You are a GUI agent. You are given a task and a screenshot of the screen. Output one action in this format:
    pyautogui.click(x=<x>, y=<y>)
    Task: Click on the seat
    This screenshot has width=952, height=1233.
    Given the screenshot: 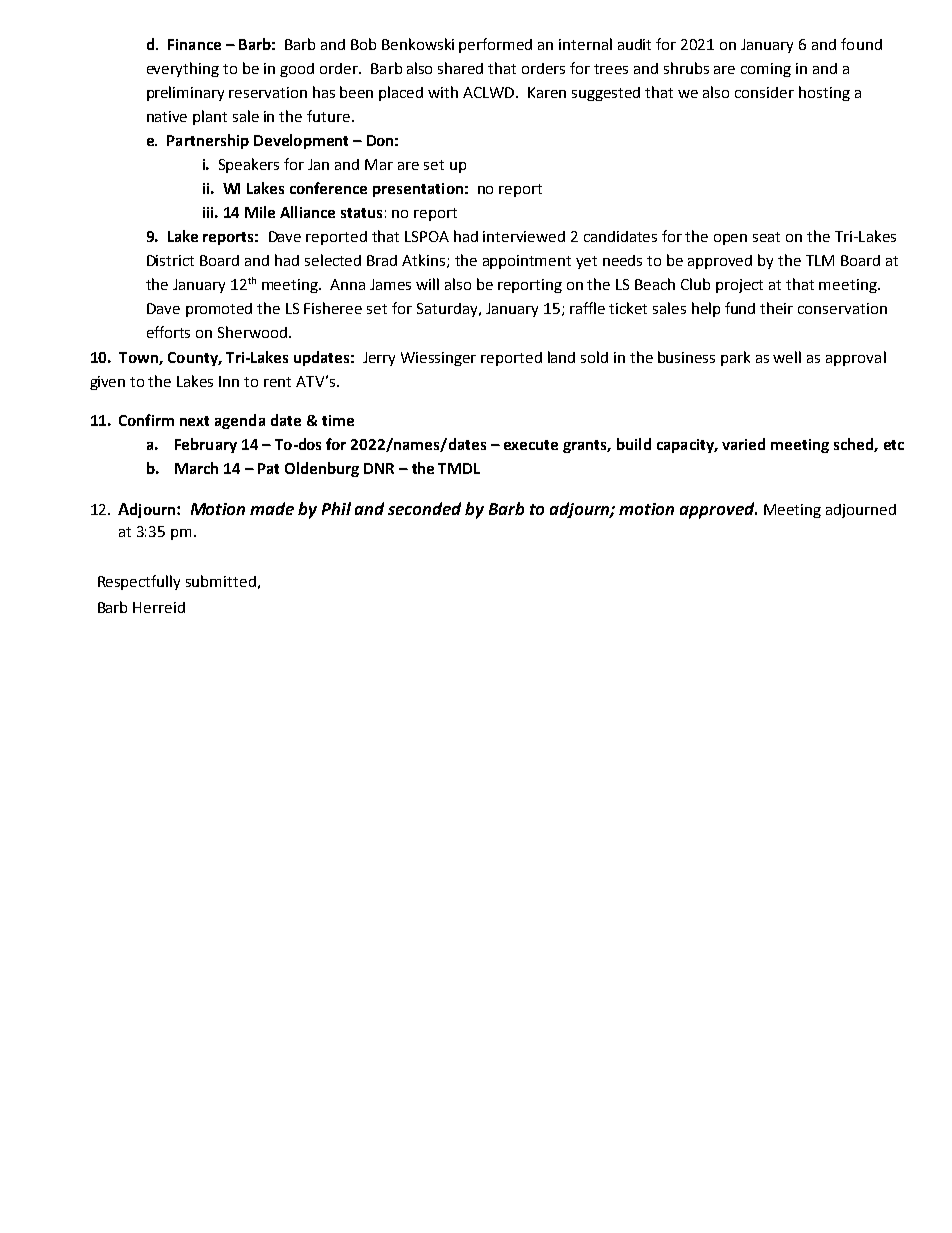 What is the action you would take?
    pyautogui.click(x=766, y=237)
